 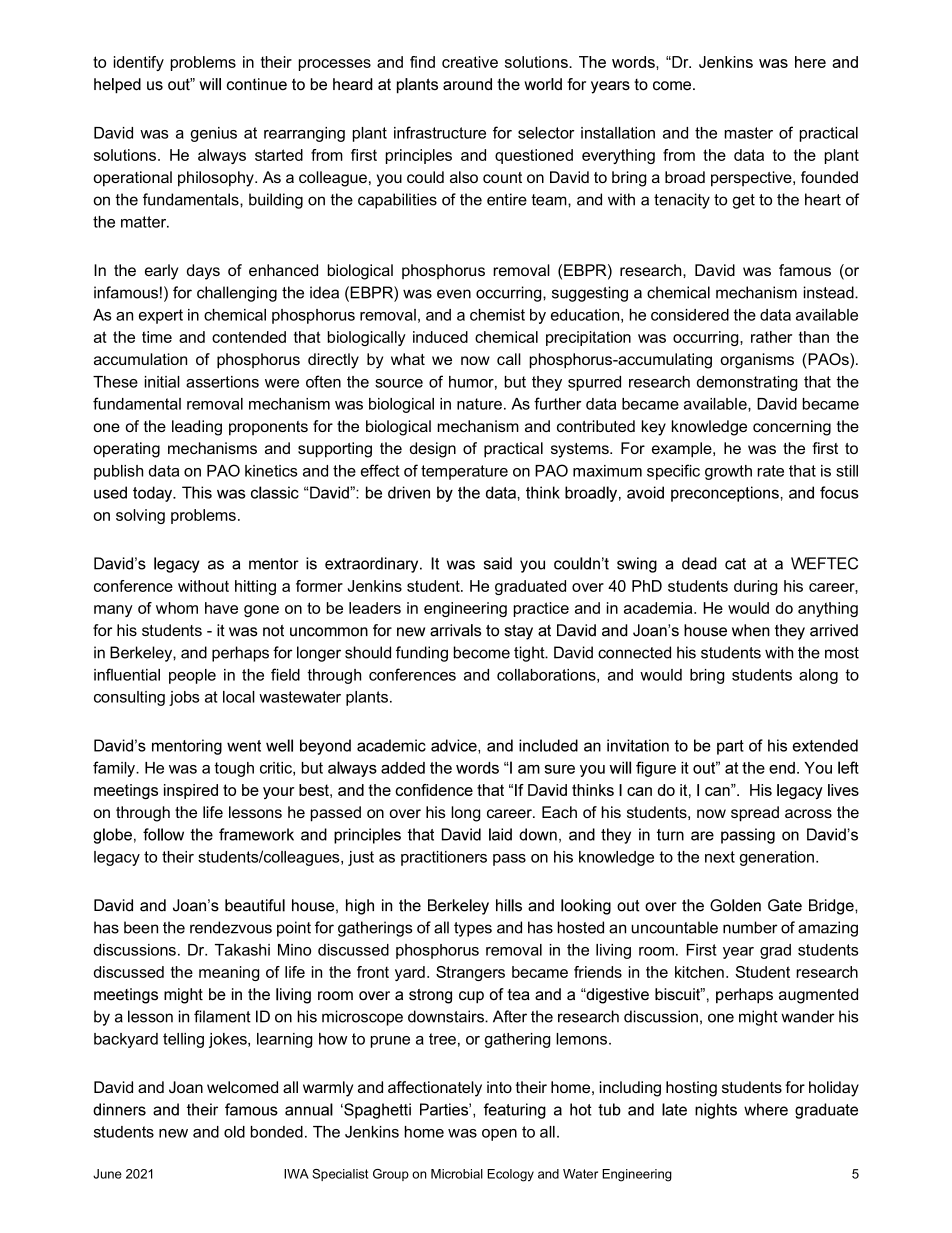 What do you see at coordinates (177, 608) in the screenshot?
I see `whom` at bounding box center [177, 608].
